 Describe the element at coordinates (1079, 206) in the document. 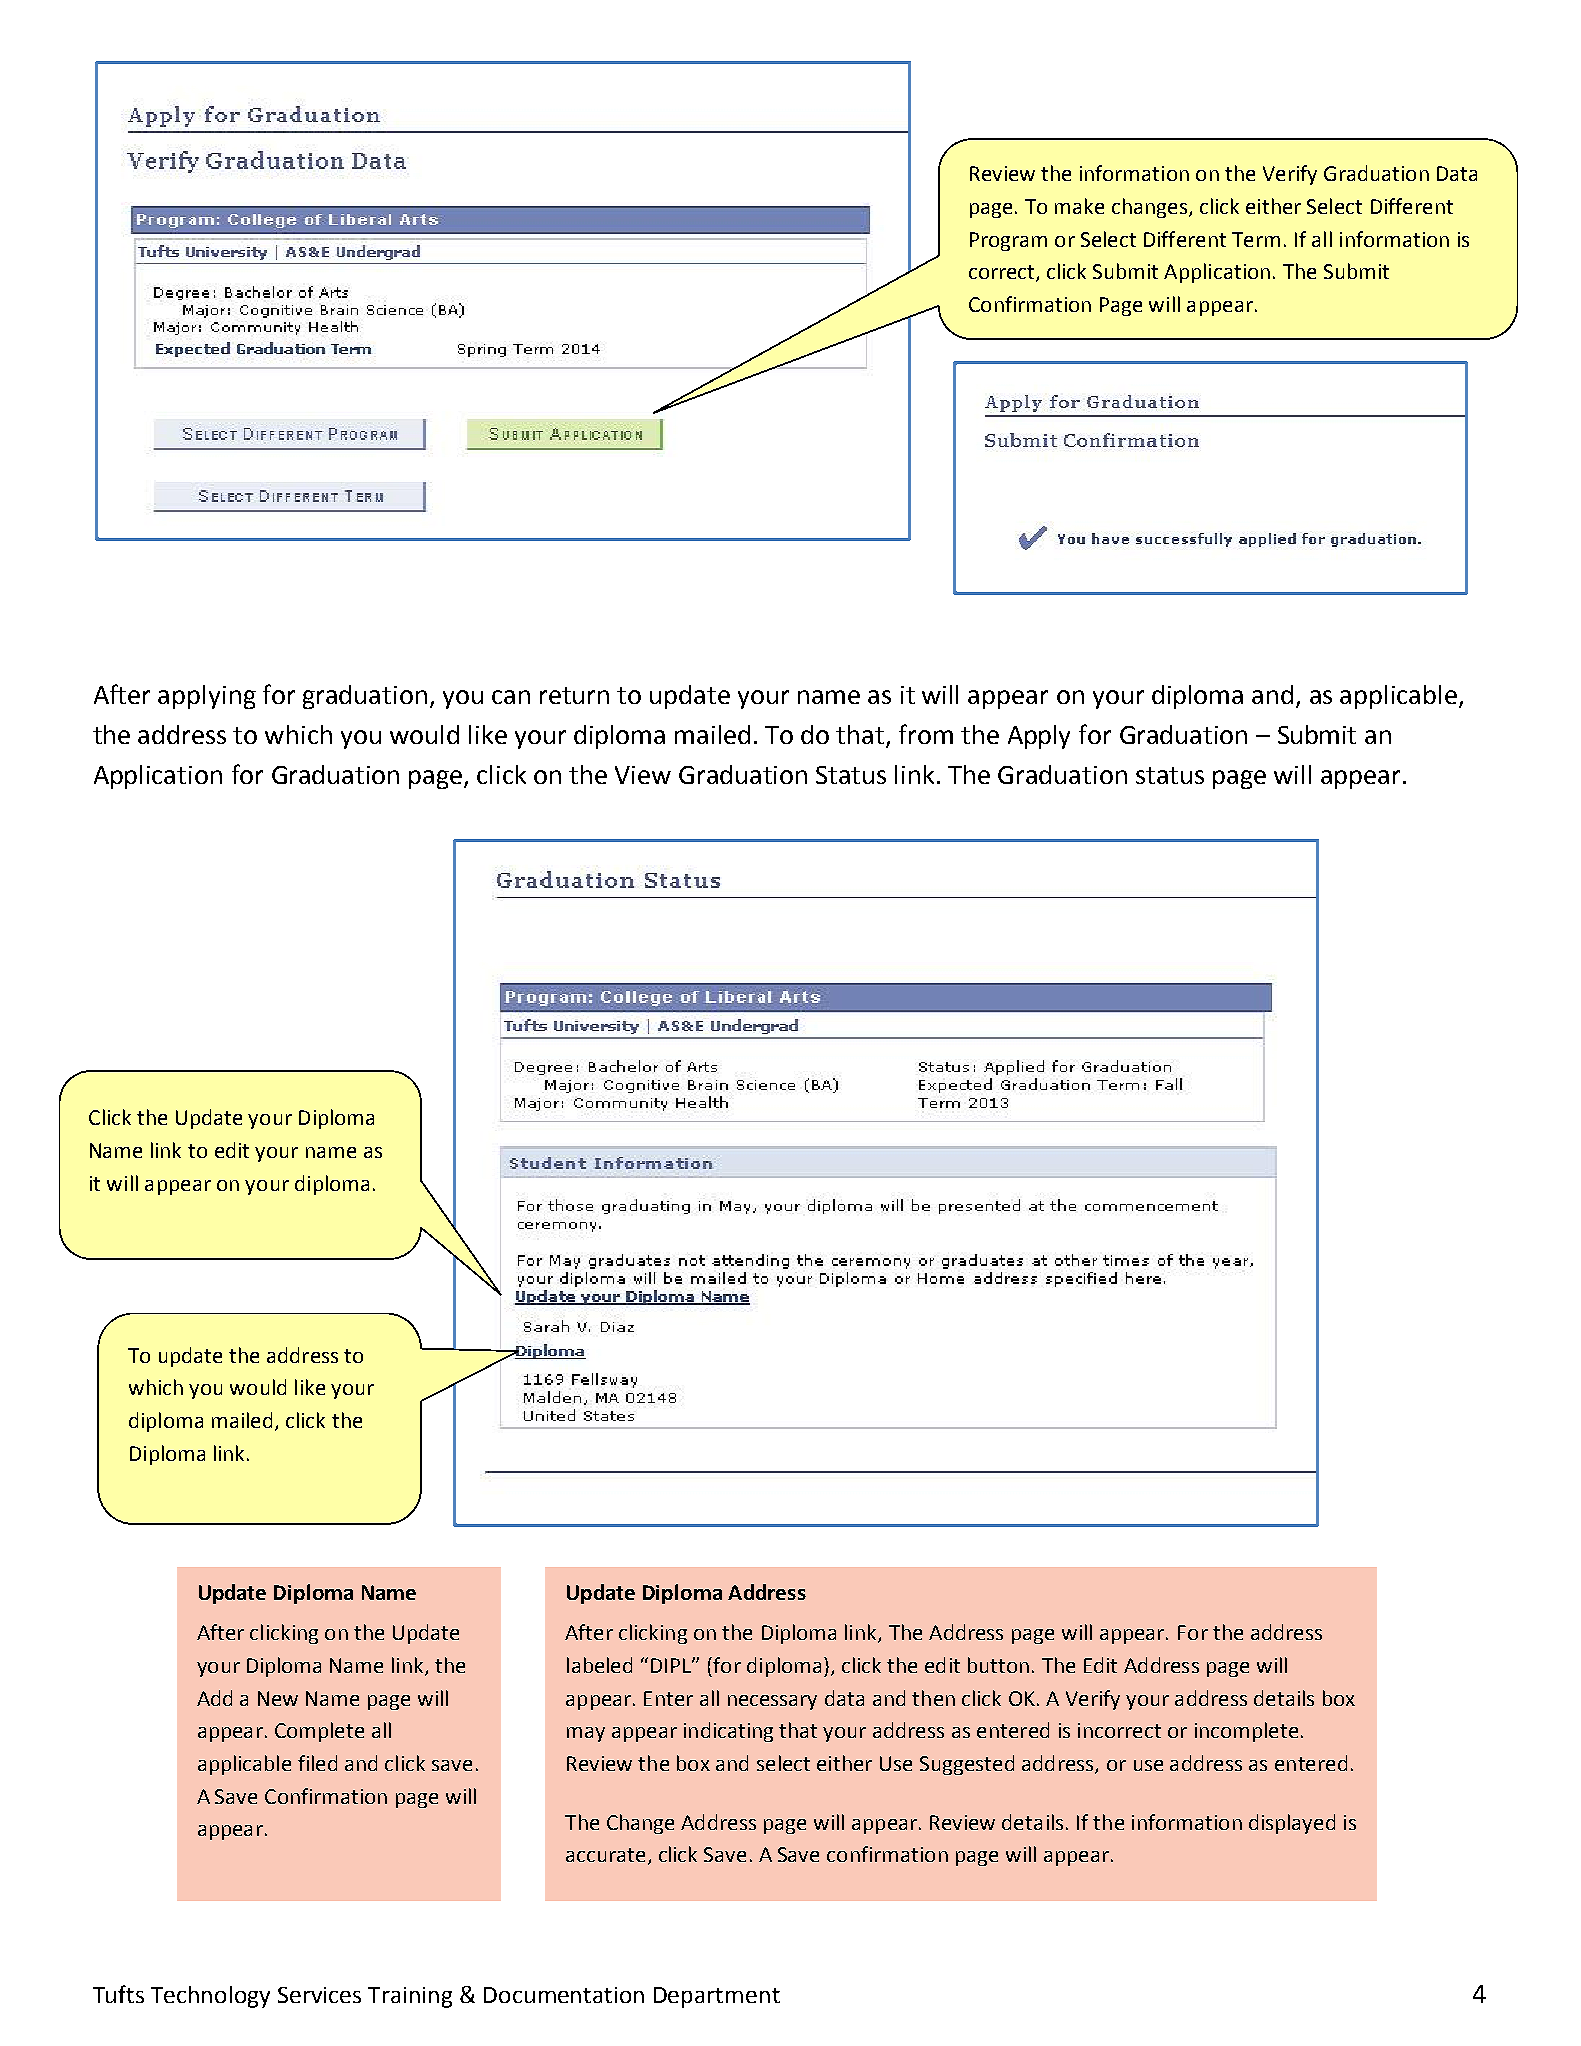

I see `make` at that location.
